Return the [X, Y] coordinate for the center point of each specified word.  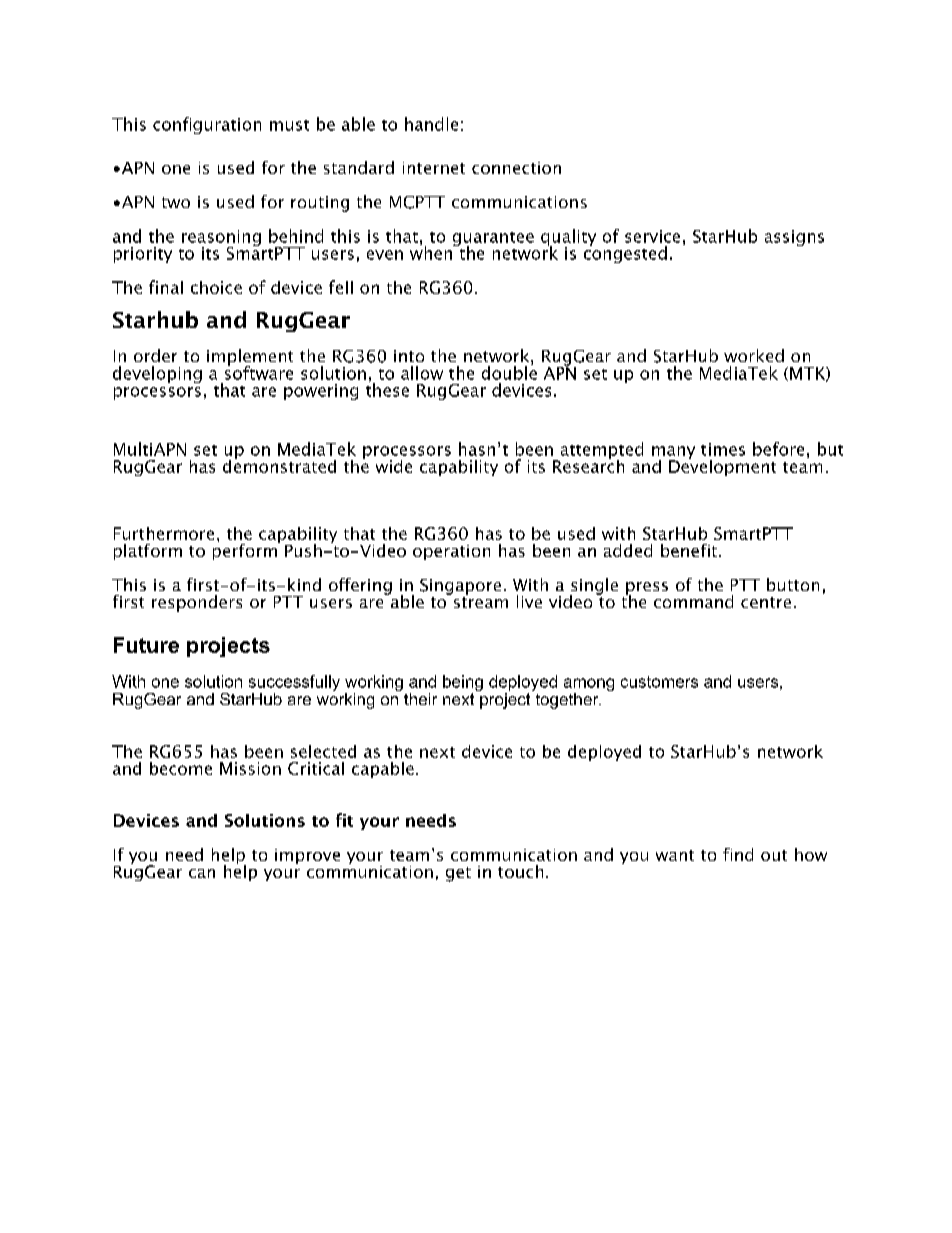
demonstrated [279, 465]
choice [216, 287]
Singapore [460, 587]
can [202, 873]
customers [659, 682]
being [463, 684]
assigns [794, 238]
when [432, 252]
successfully [294, 684]
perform [246, 550]
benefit [689, 550]
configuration [207, 125]
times [723, 449]
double [509, 372]
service [652, 236]
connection [516, 168]
